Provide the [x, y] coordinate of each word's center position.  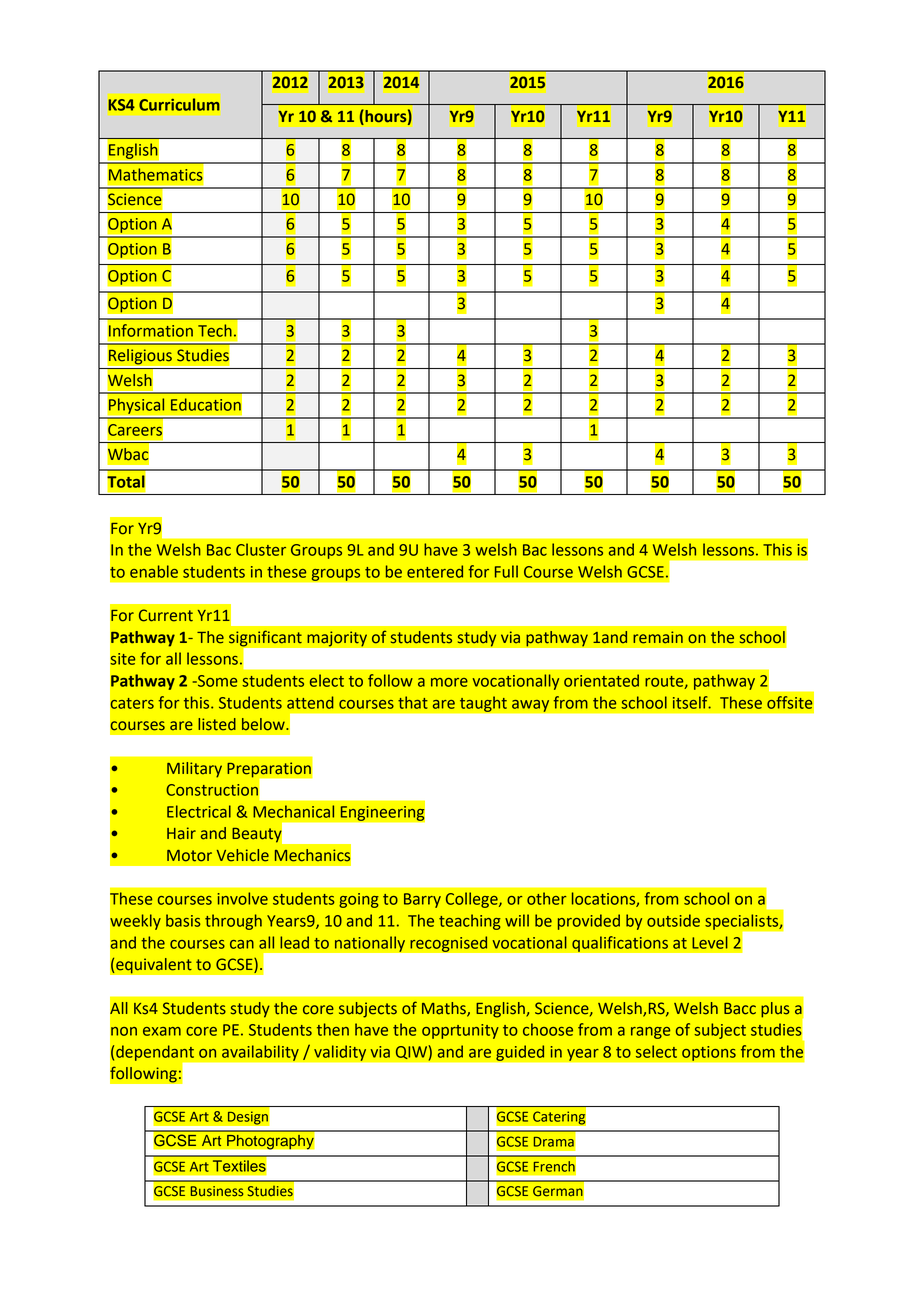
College [473, 900]
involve [243, 898]
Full [506, 571]
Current [166, 615]
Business [217, 1191]
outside [673, 920]
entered [435, 571]
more [449, 682]
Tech [215, 330]
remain [658, 637]
